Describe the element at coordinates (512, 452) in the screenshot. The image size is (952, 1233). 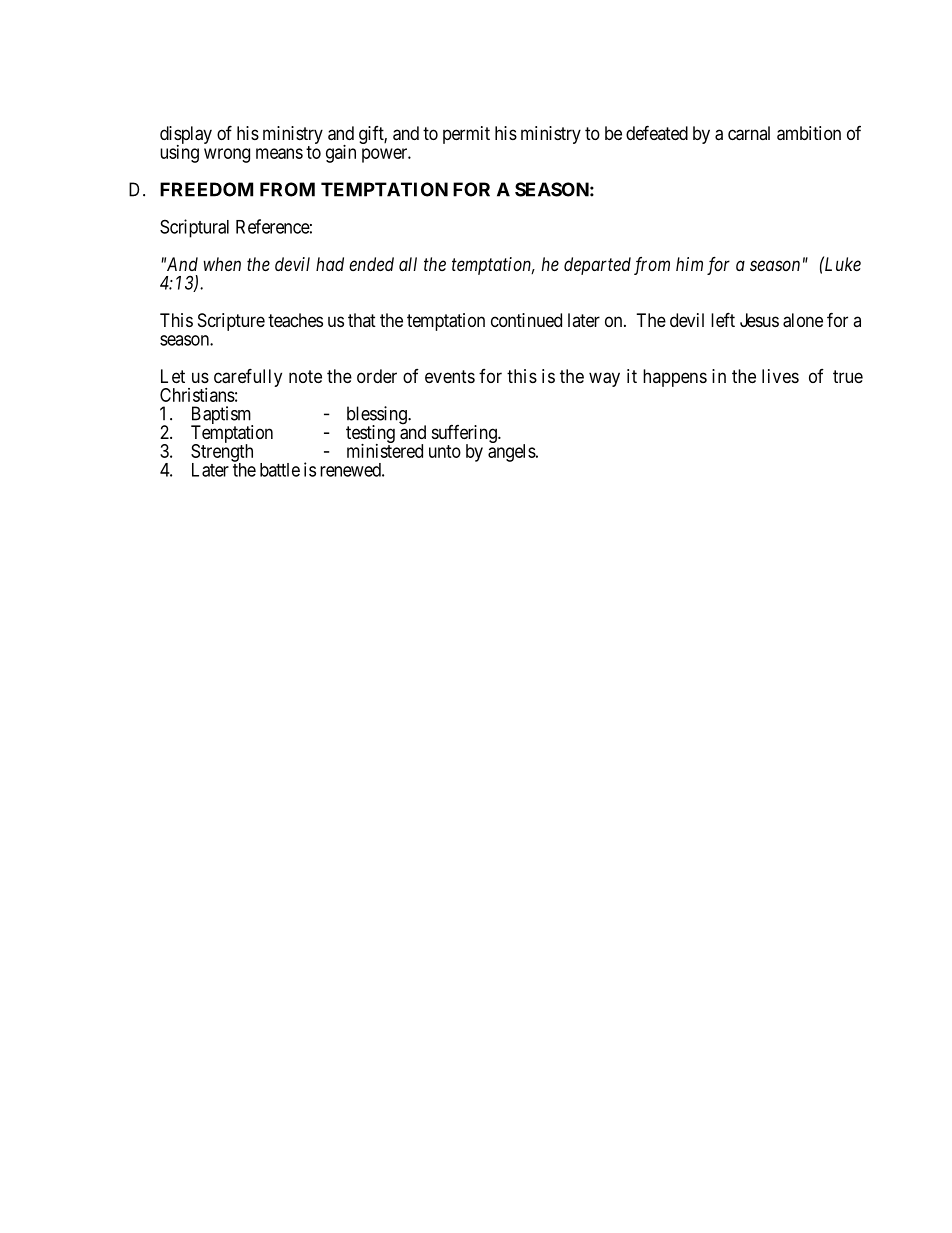
I see `angels` at that location.
